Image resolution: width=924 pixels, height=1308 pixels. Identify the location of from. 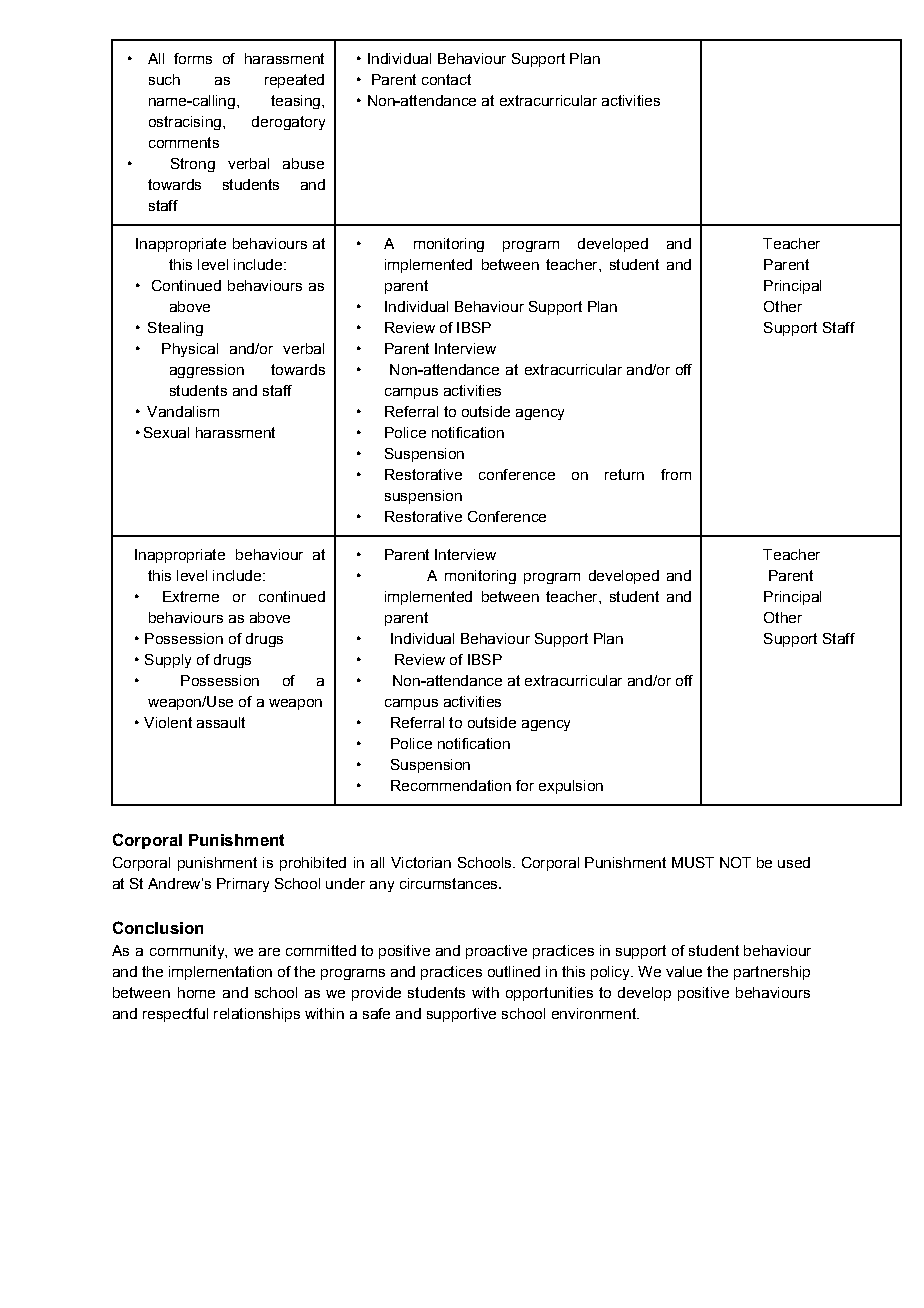
(676, 474).
